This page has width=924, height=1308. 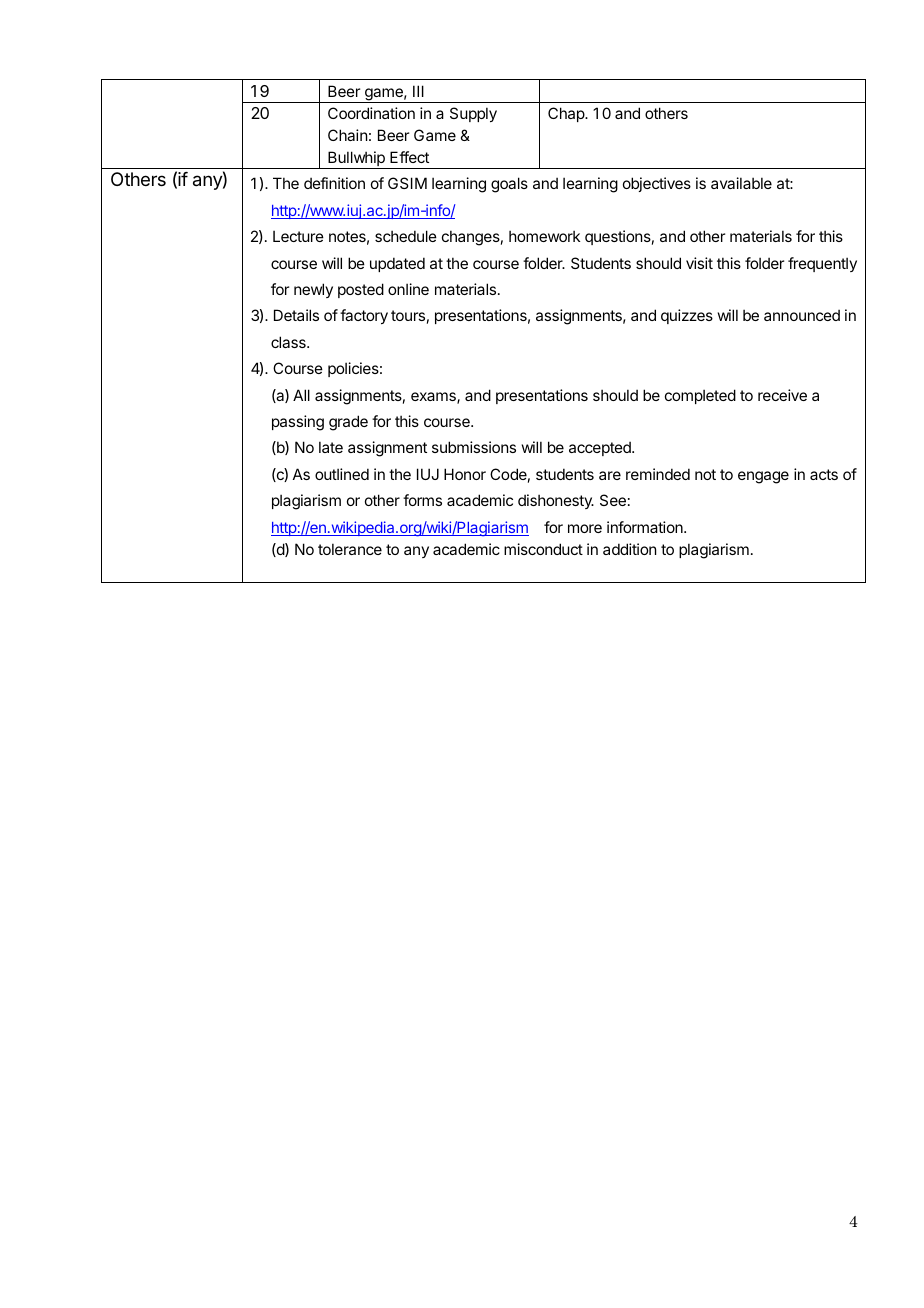 I want to click on Chap, so click(x=567, y=114).
